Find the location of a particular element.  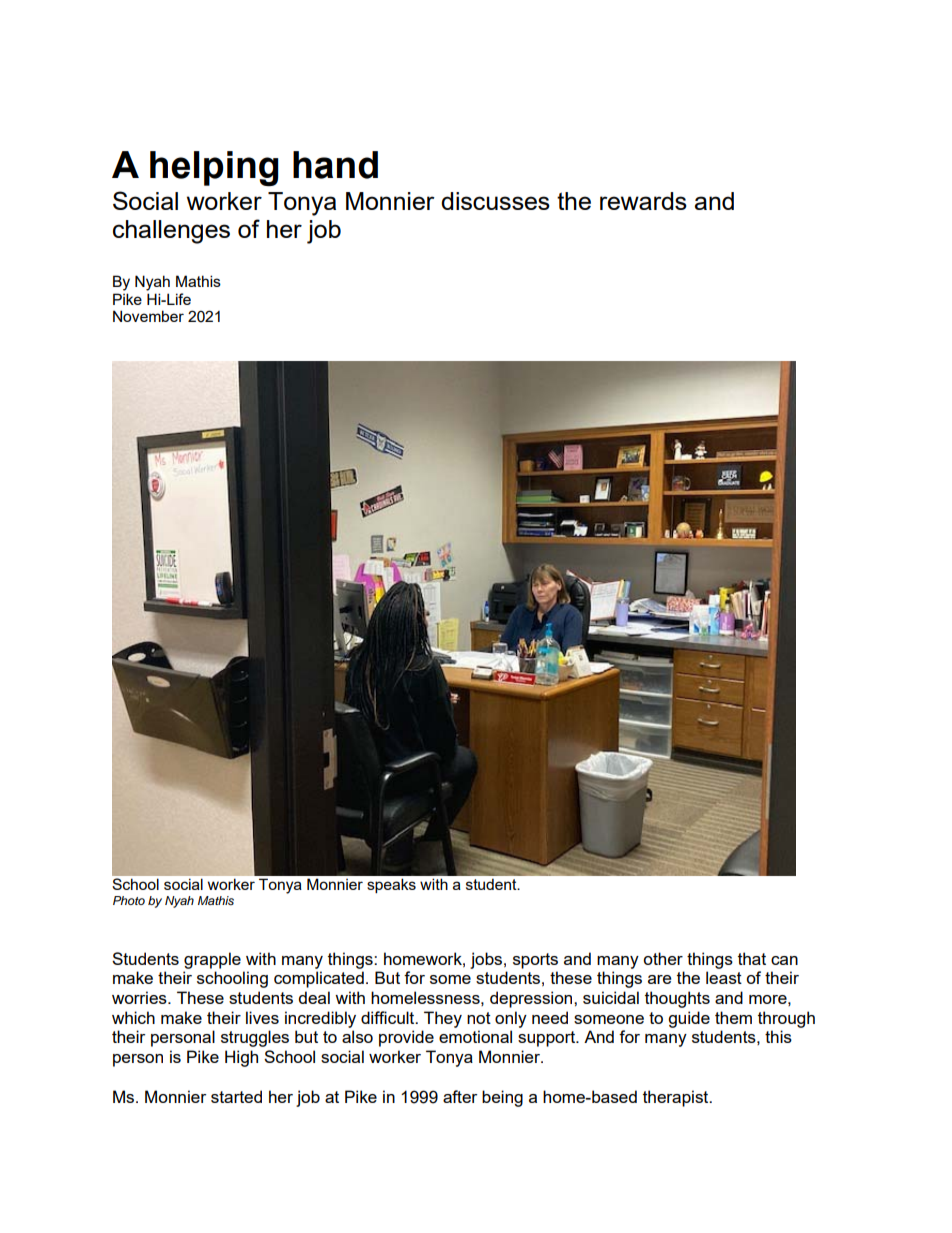

High is located at coordinates (241, 1058).
